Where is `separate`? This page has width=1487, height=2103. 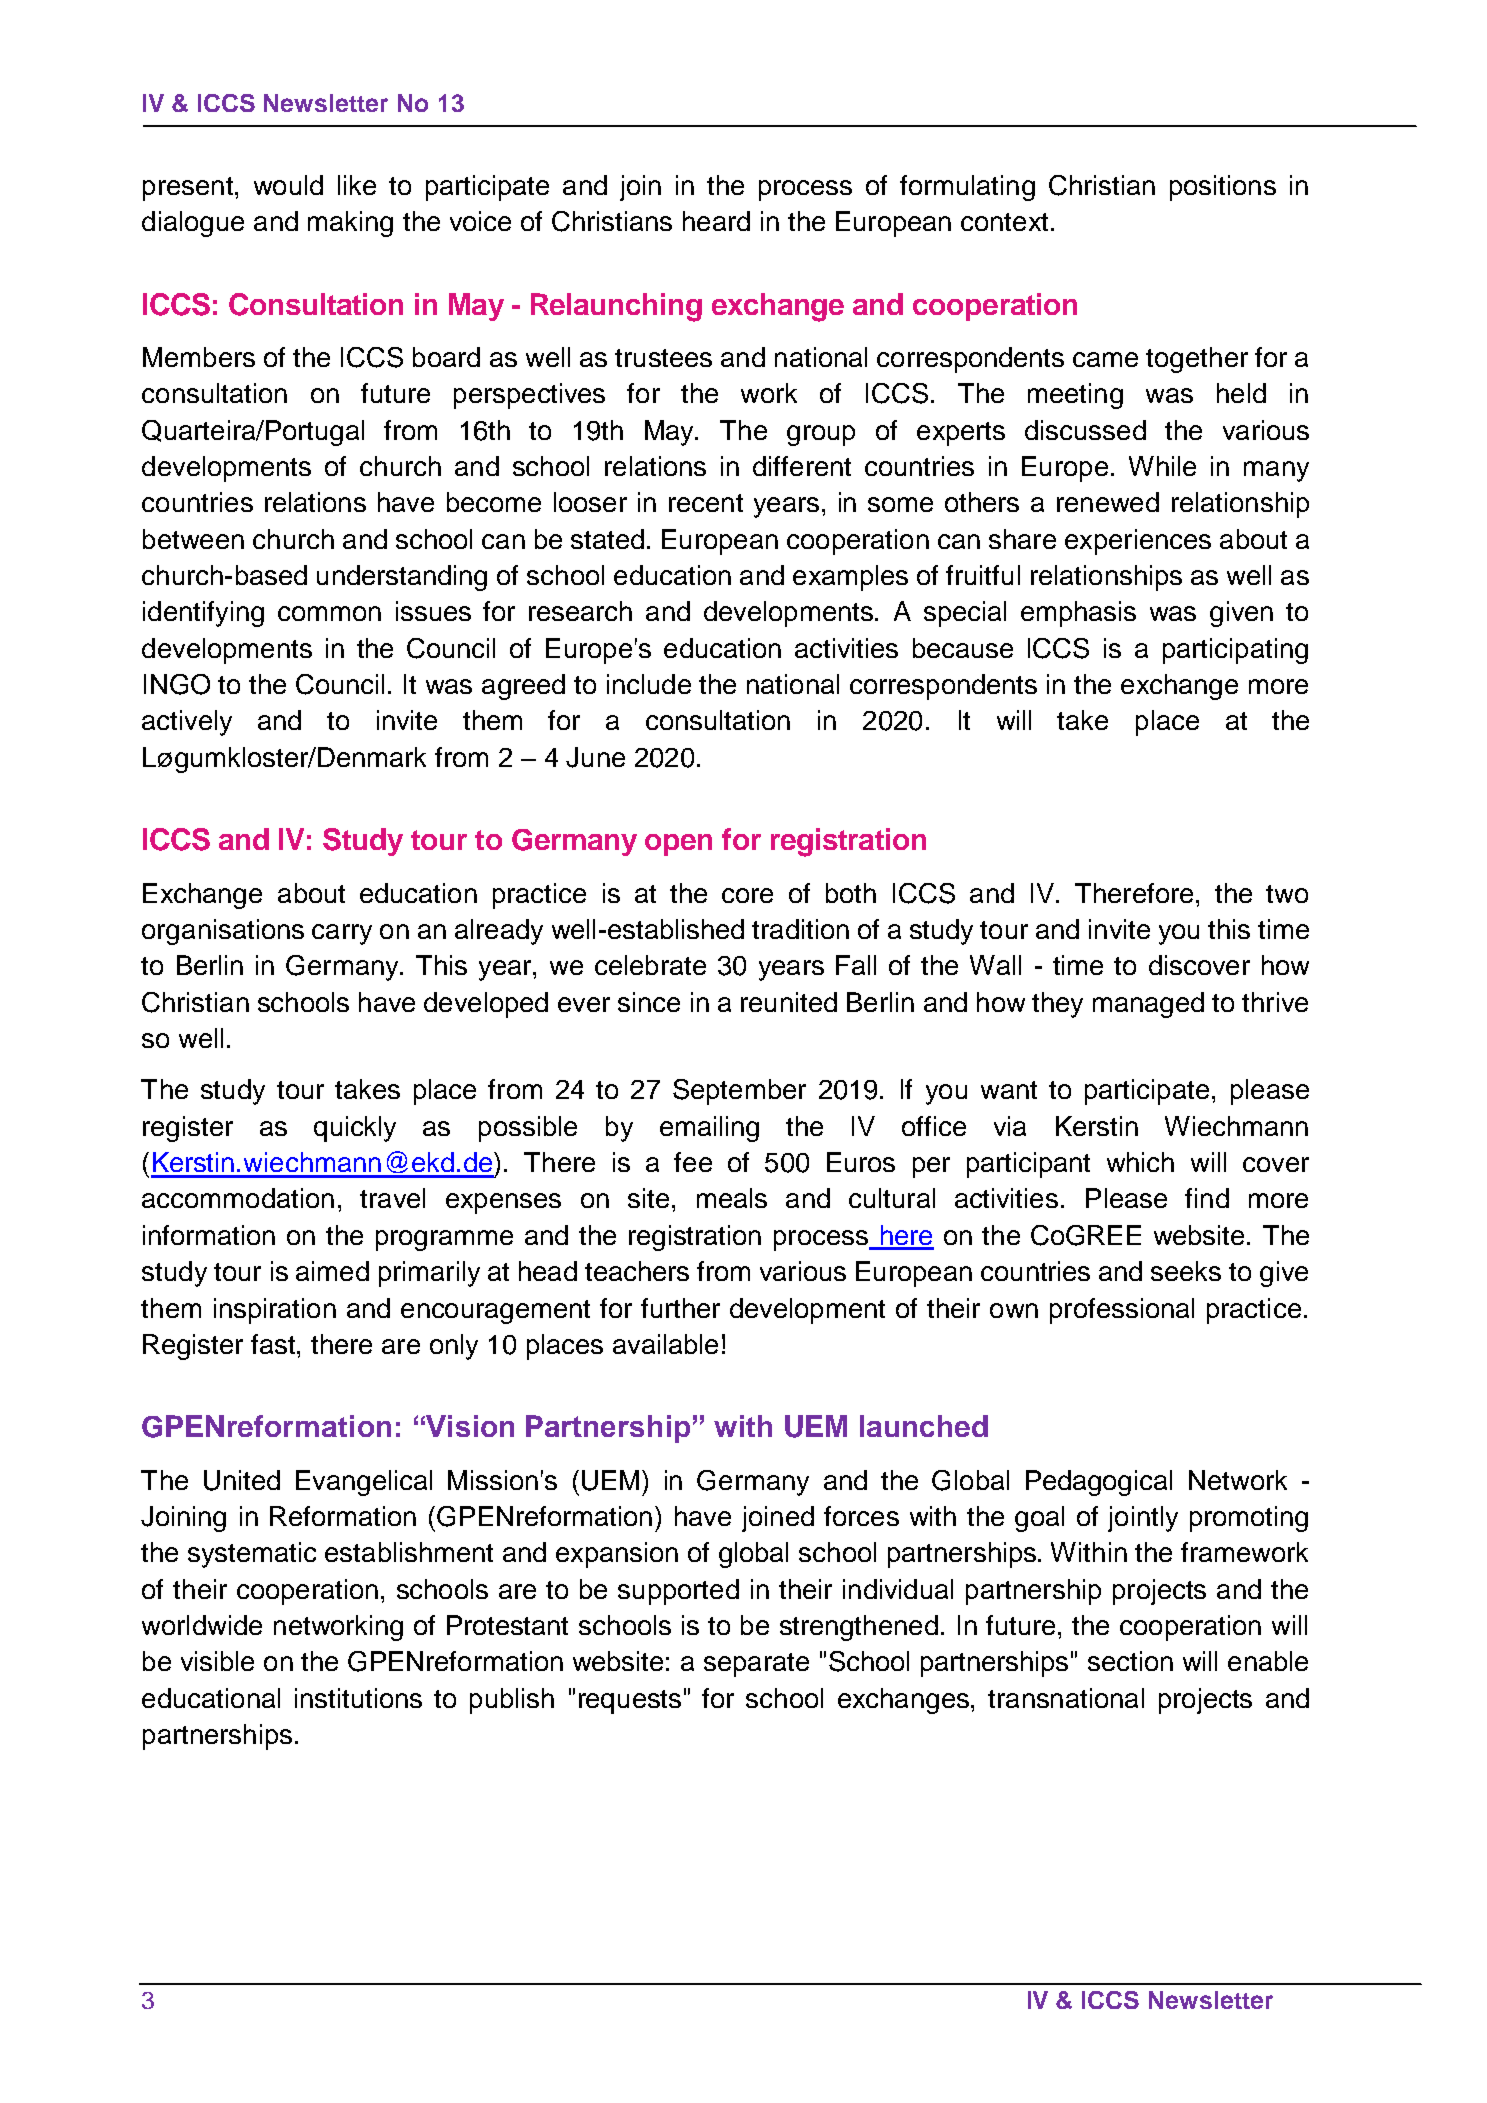 separate is located at coordinates (756, 1665).
